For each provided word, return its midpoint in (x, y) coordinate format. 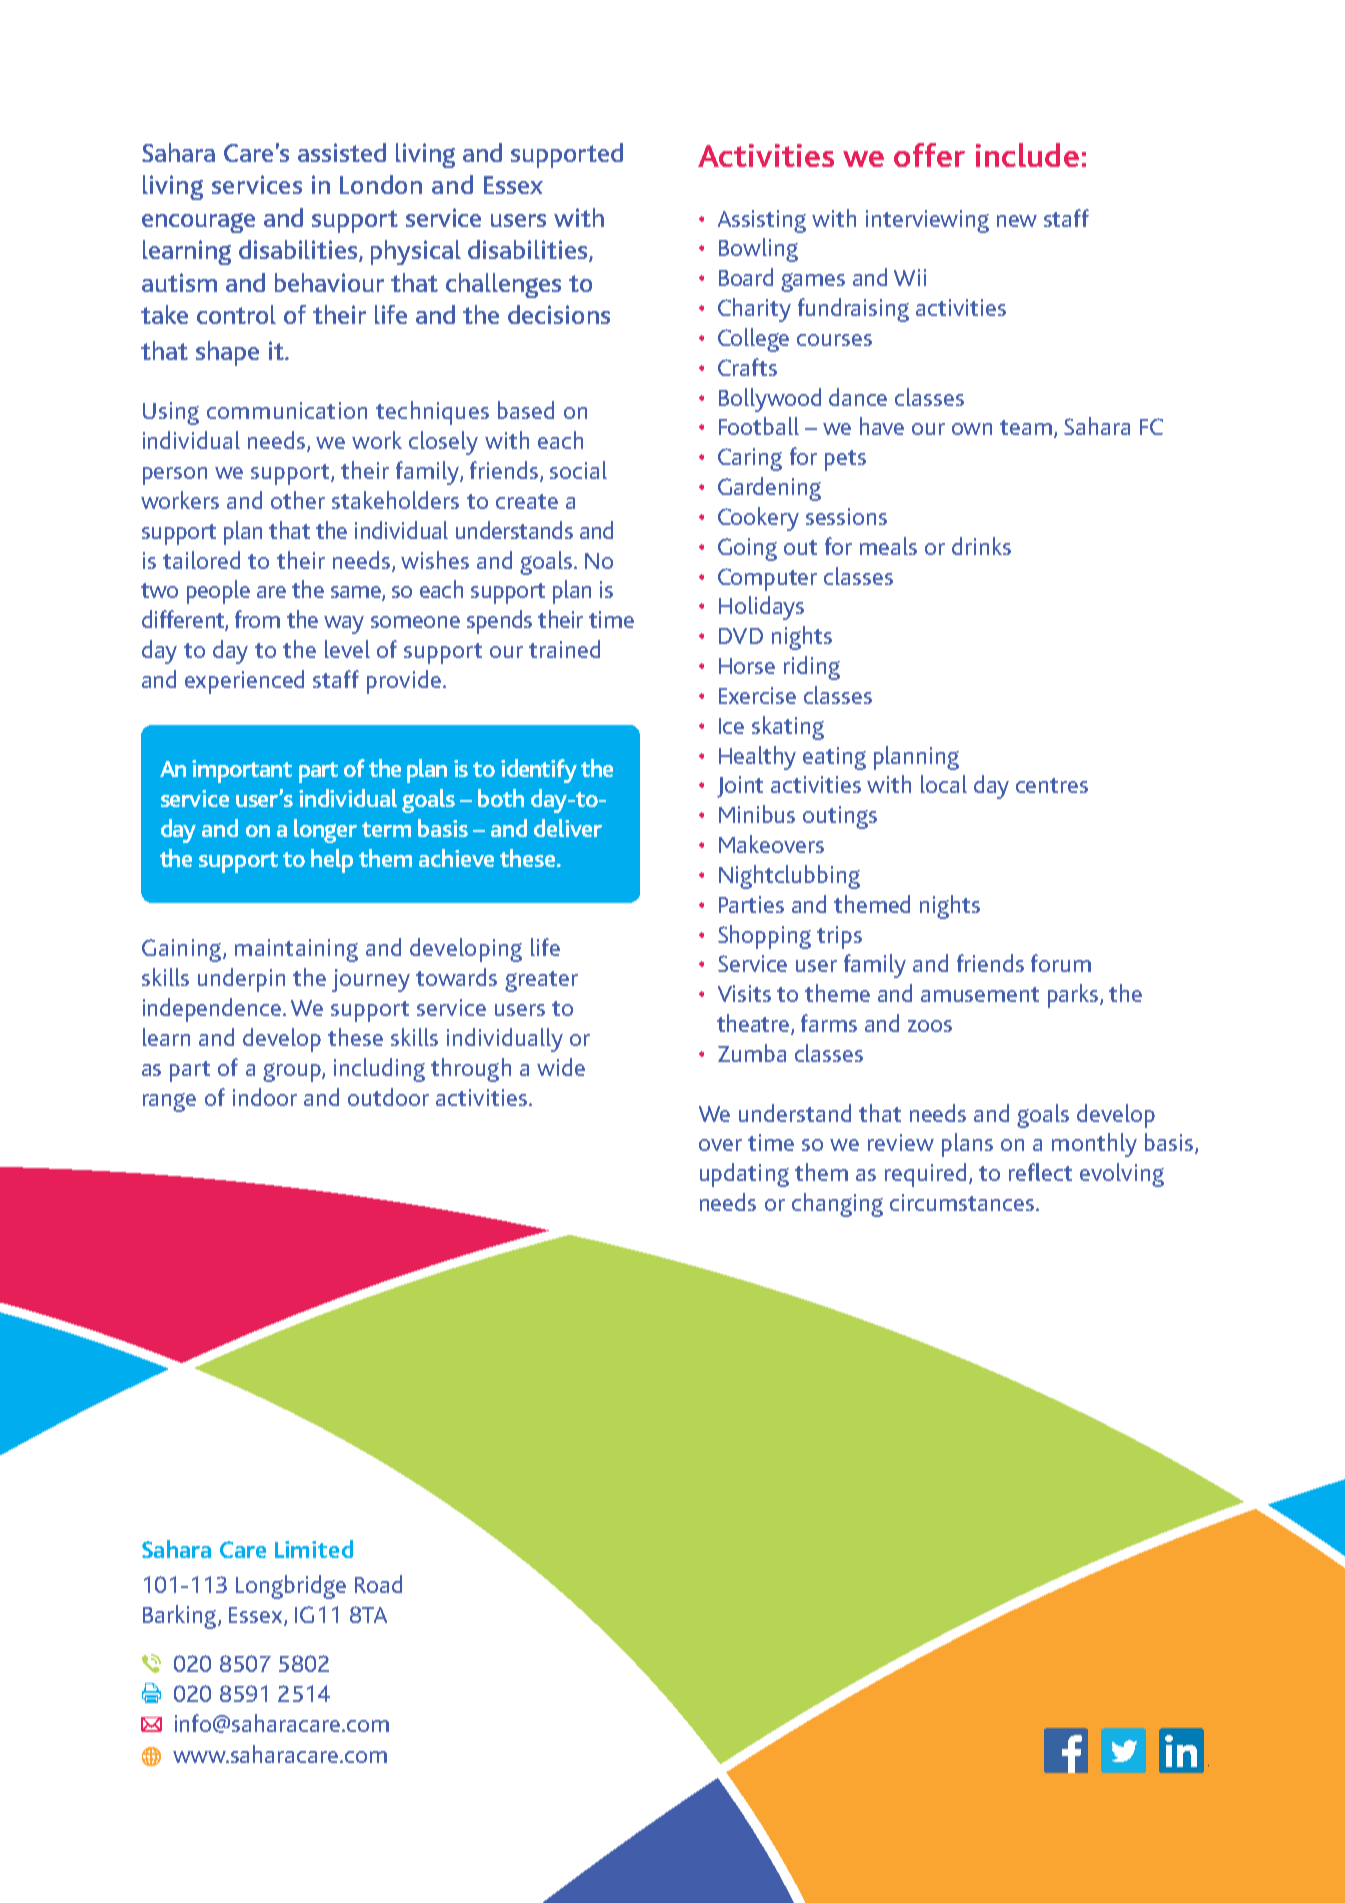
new (1017, 221)
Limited (314, 1549)
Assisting (762, 221)
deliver (568, 828)
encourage (198, 223)
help (332, 861)
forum (1061, 963)
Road (378, 1584)
